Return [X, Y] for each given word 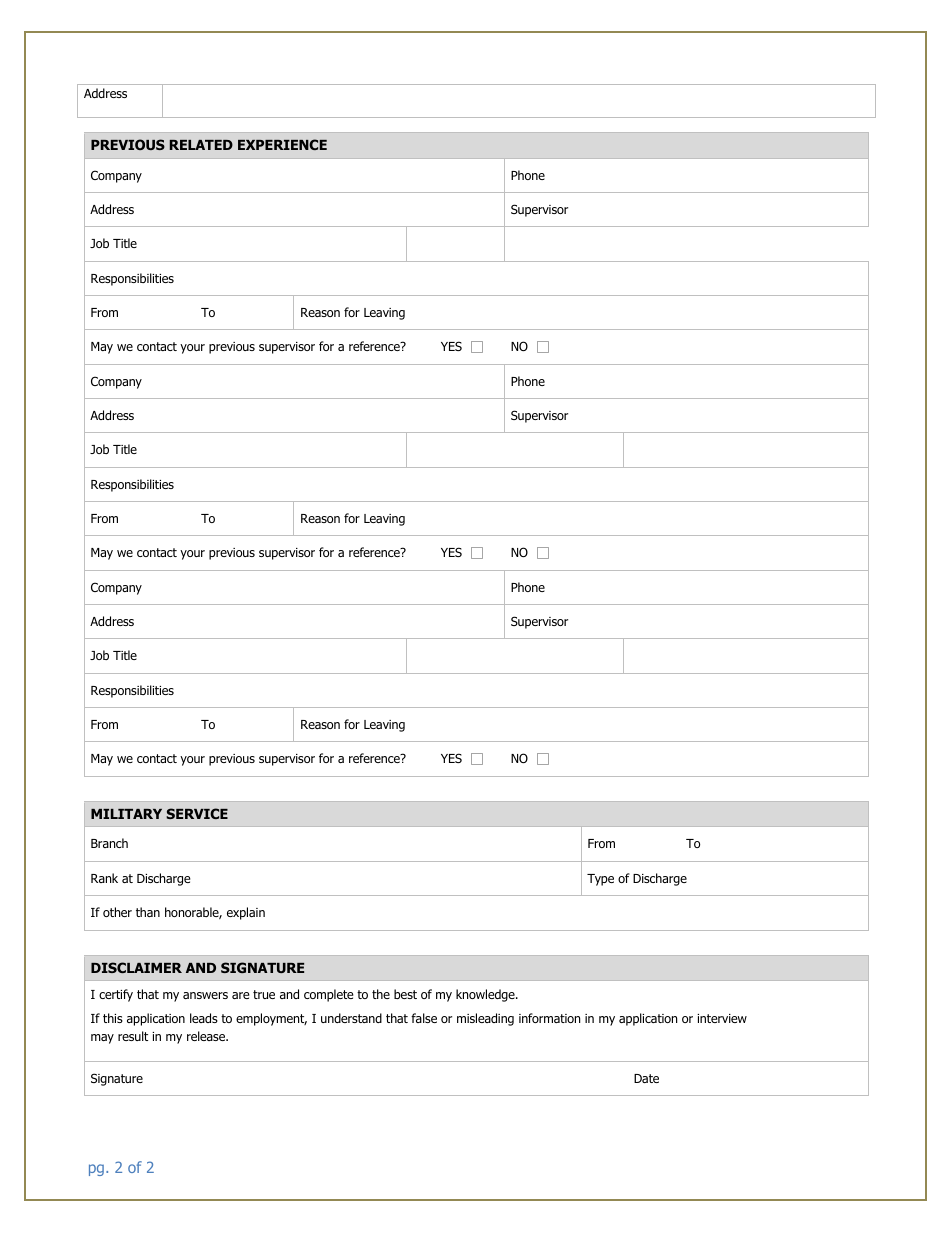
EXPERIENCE [282, 144]
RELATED [201, 145]
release [207, 1036]
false [424, 1018]
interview [722, 1018]
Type [600, 880]
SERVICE [197, 813]
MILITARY [126, 814]
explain [246, 913]
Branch [109, 843]
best [405, 994]
